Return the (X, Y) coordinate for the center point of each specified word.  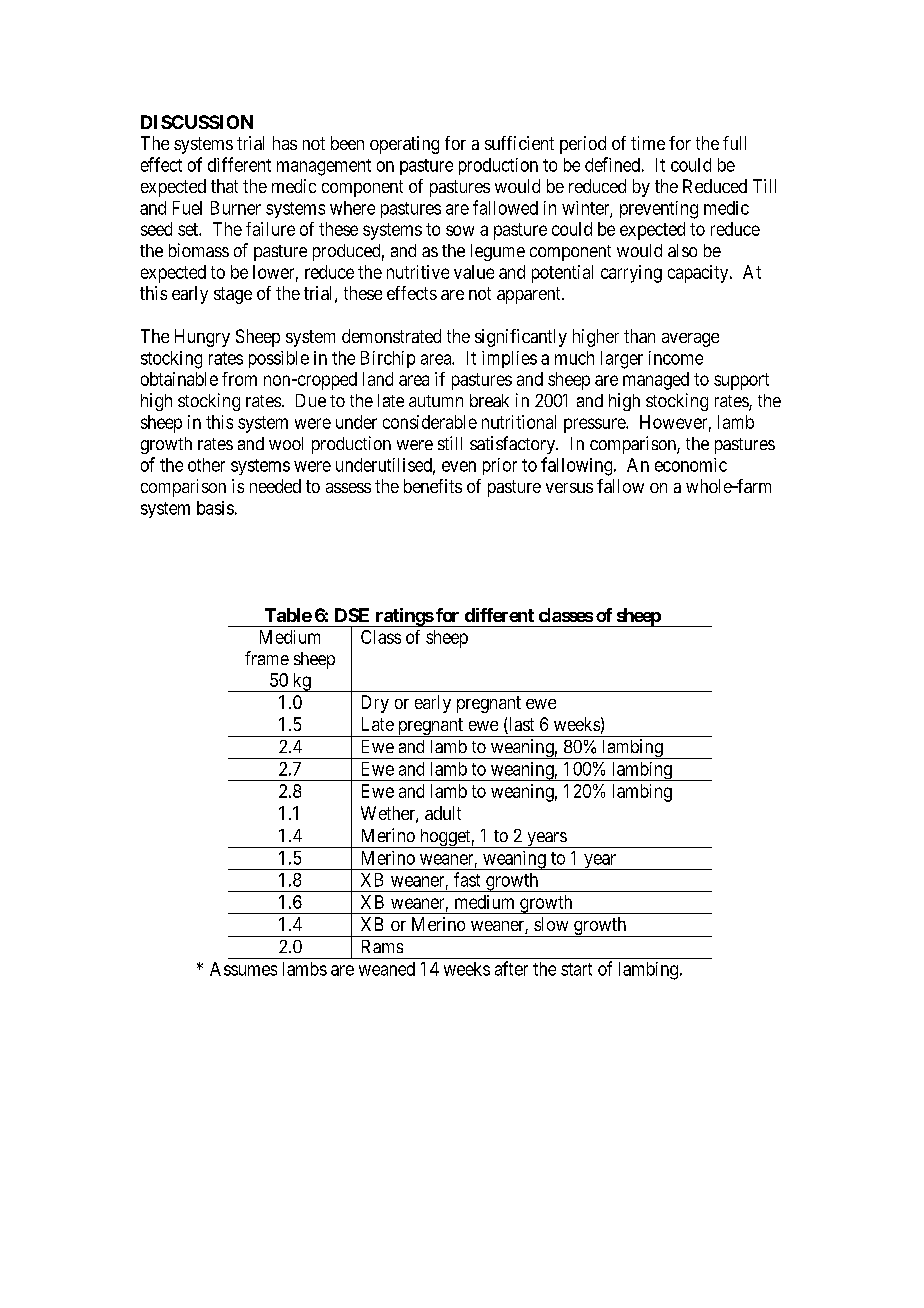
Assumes (243, 969)
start (576, 969)
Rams (382, 946)
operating (404, 145)
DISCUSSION (197, 122)
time (648, 143)
